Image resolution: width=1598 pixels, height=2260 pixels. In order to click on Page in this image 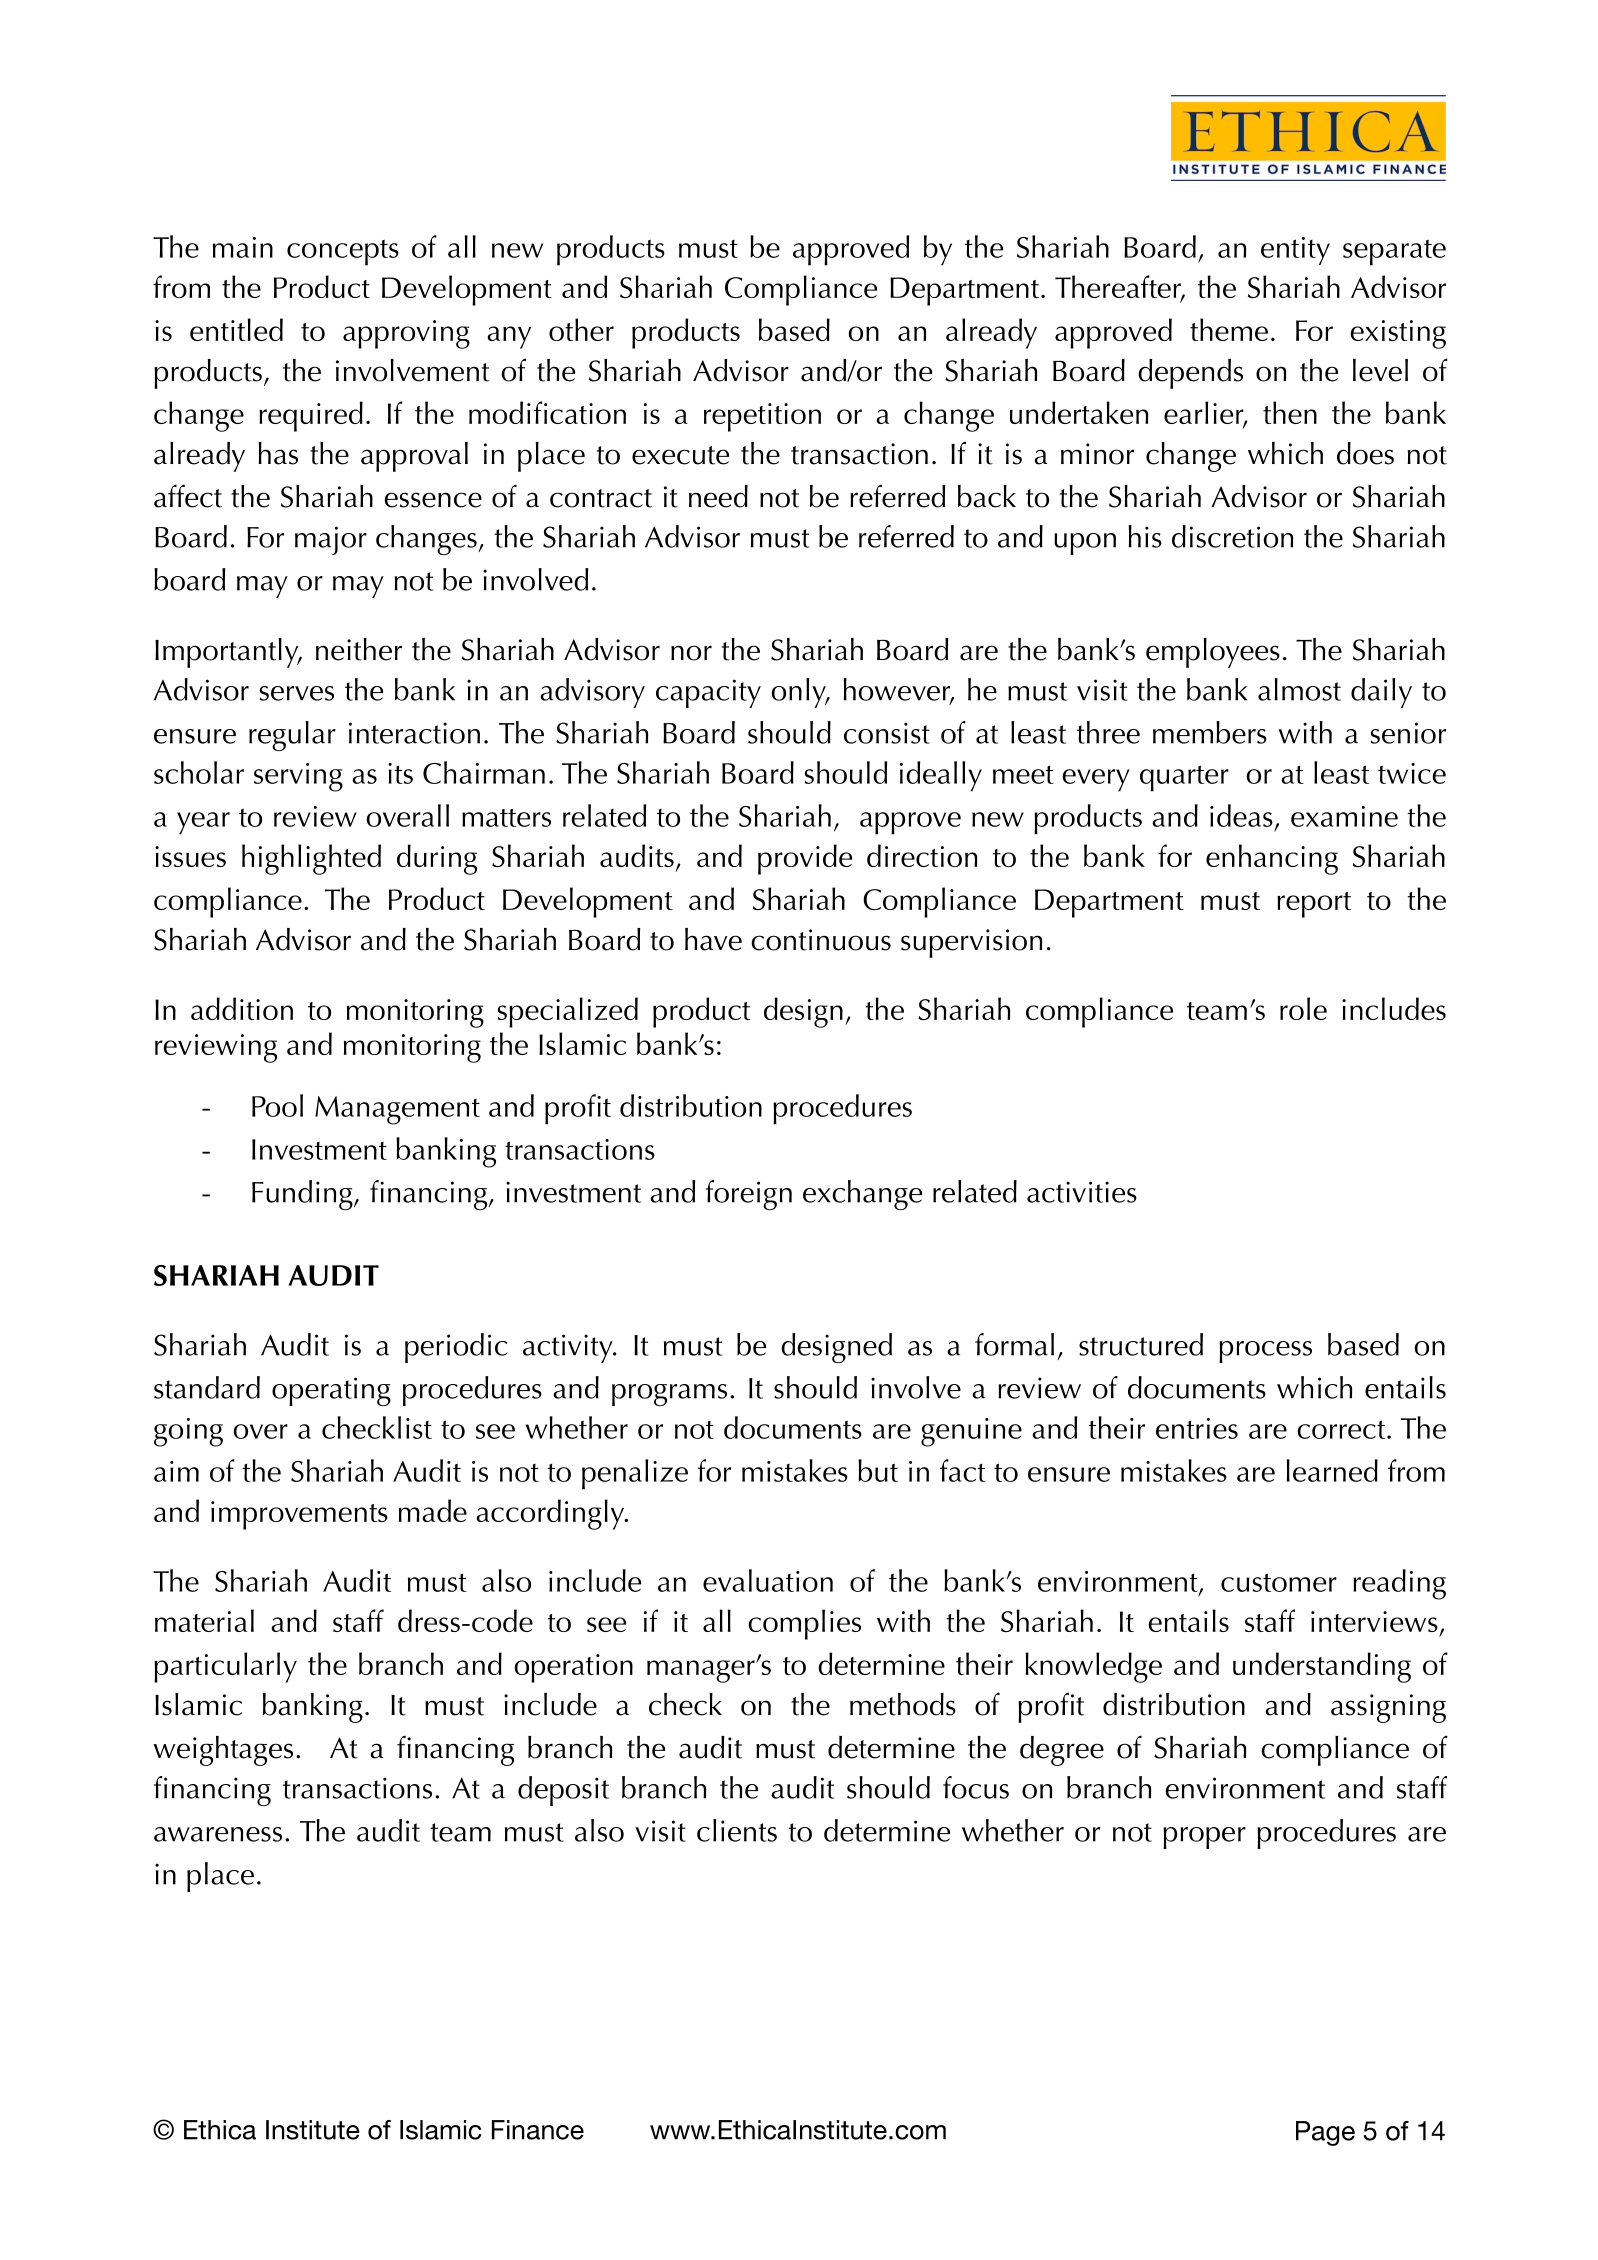, I will do `click(1325, 2133)`.
